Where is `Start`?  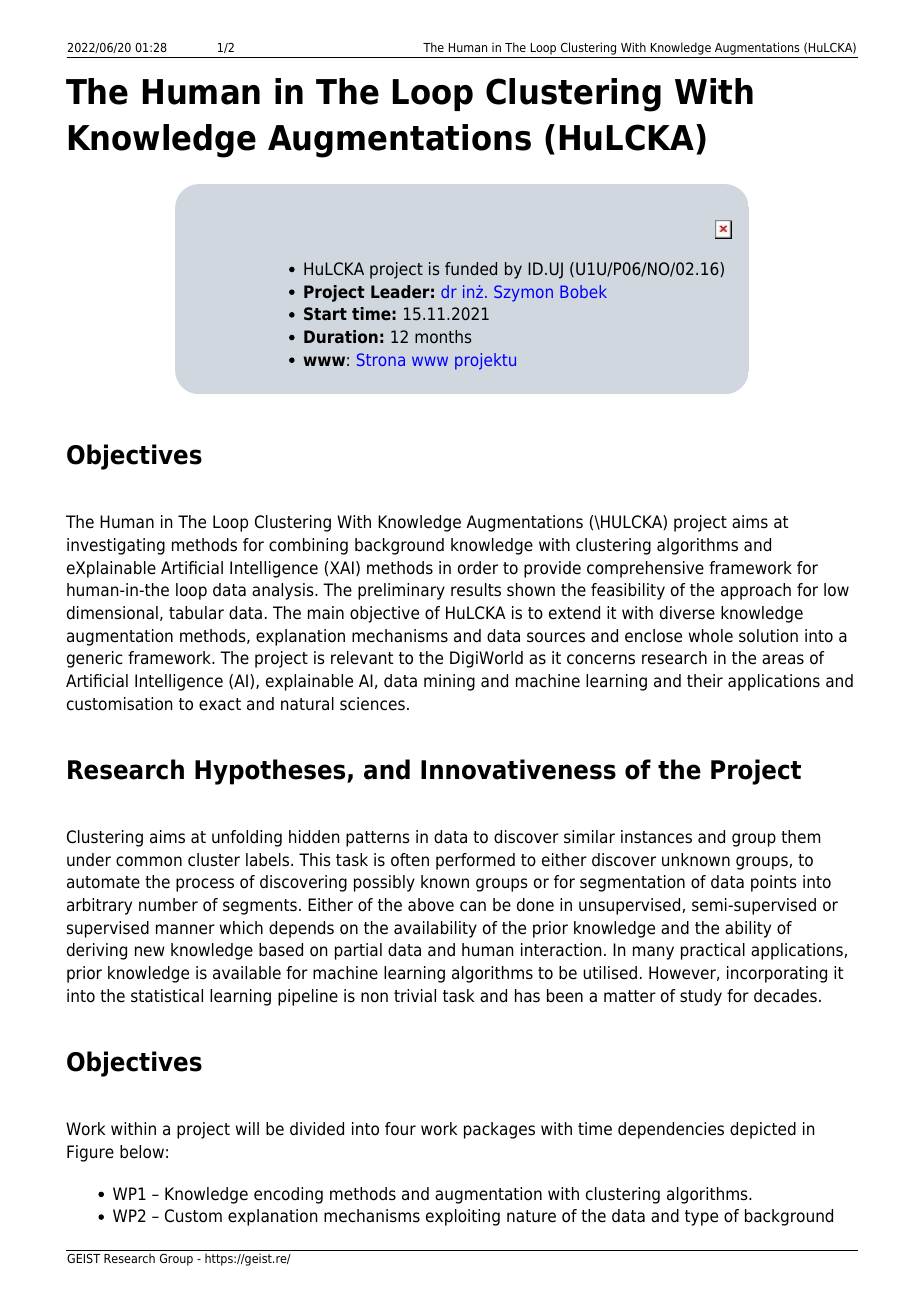
Start is located at coordinates (325, 313).
